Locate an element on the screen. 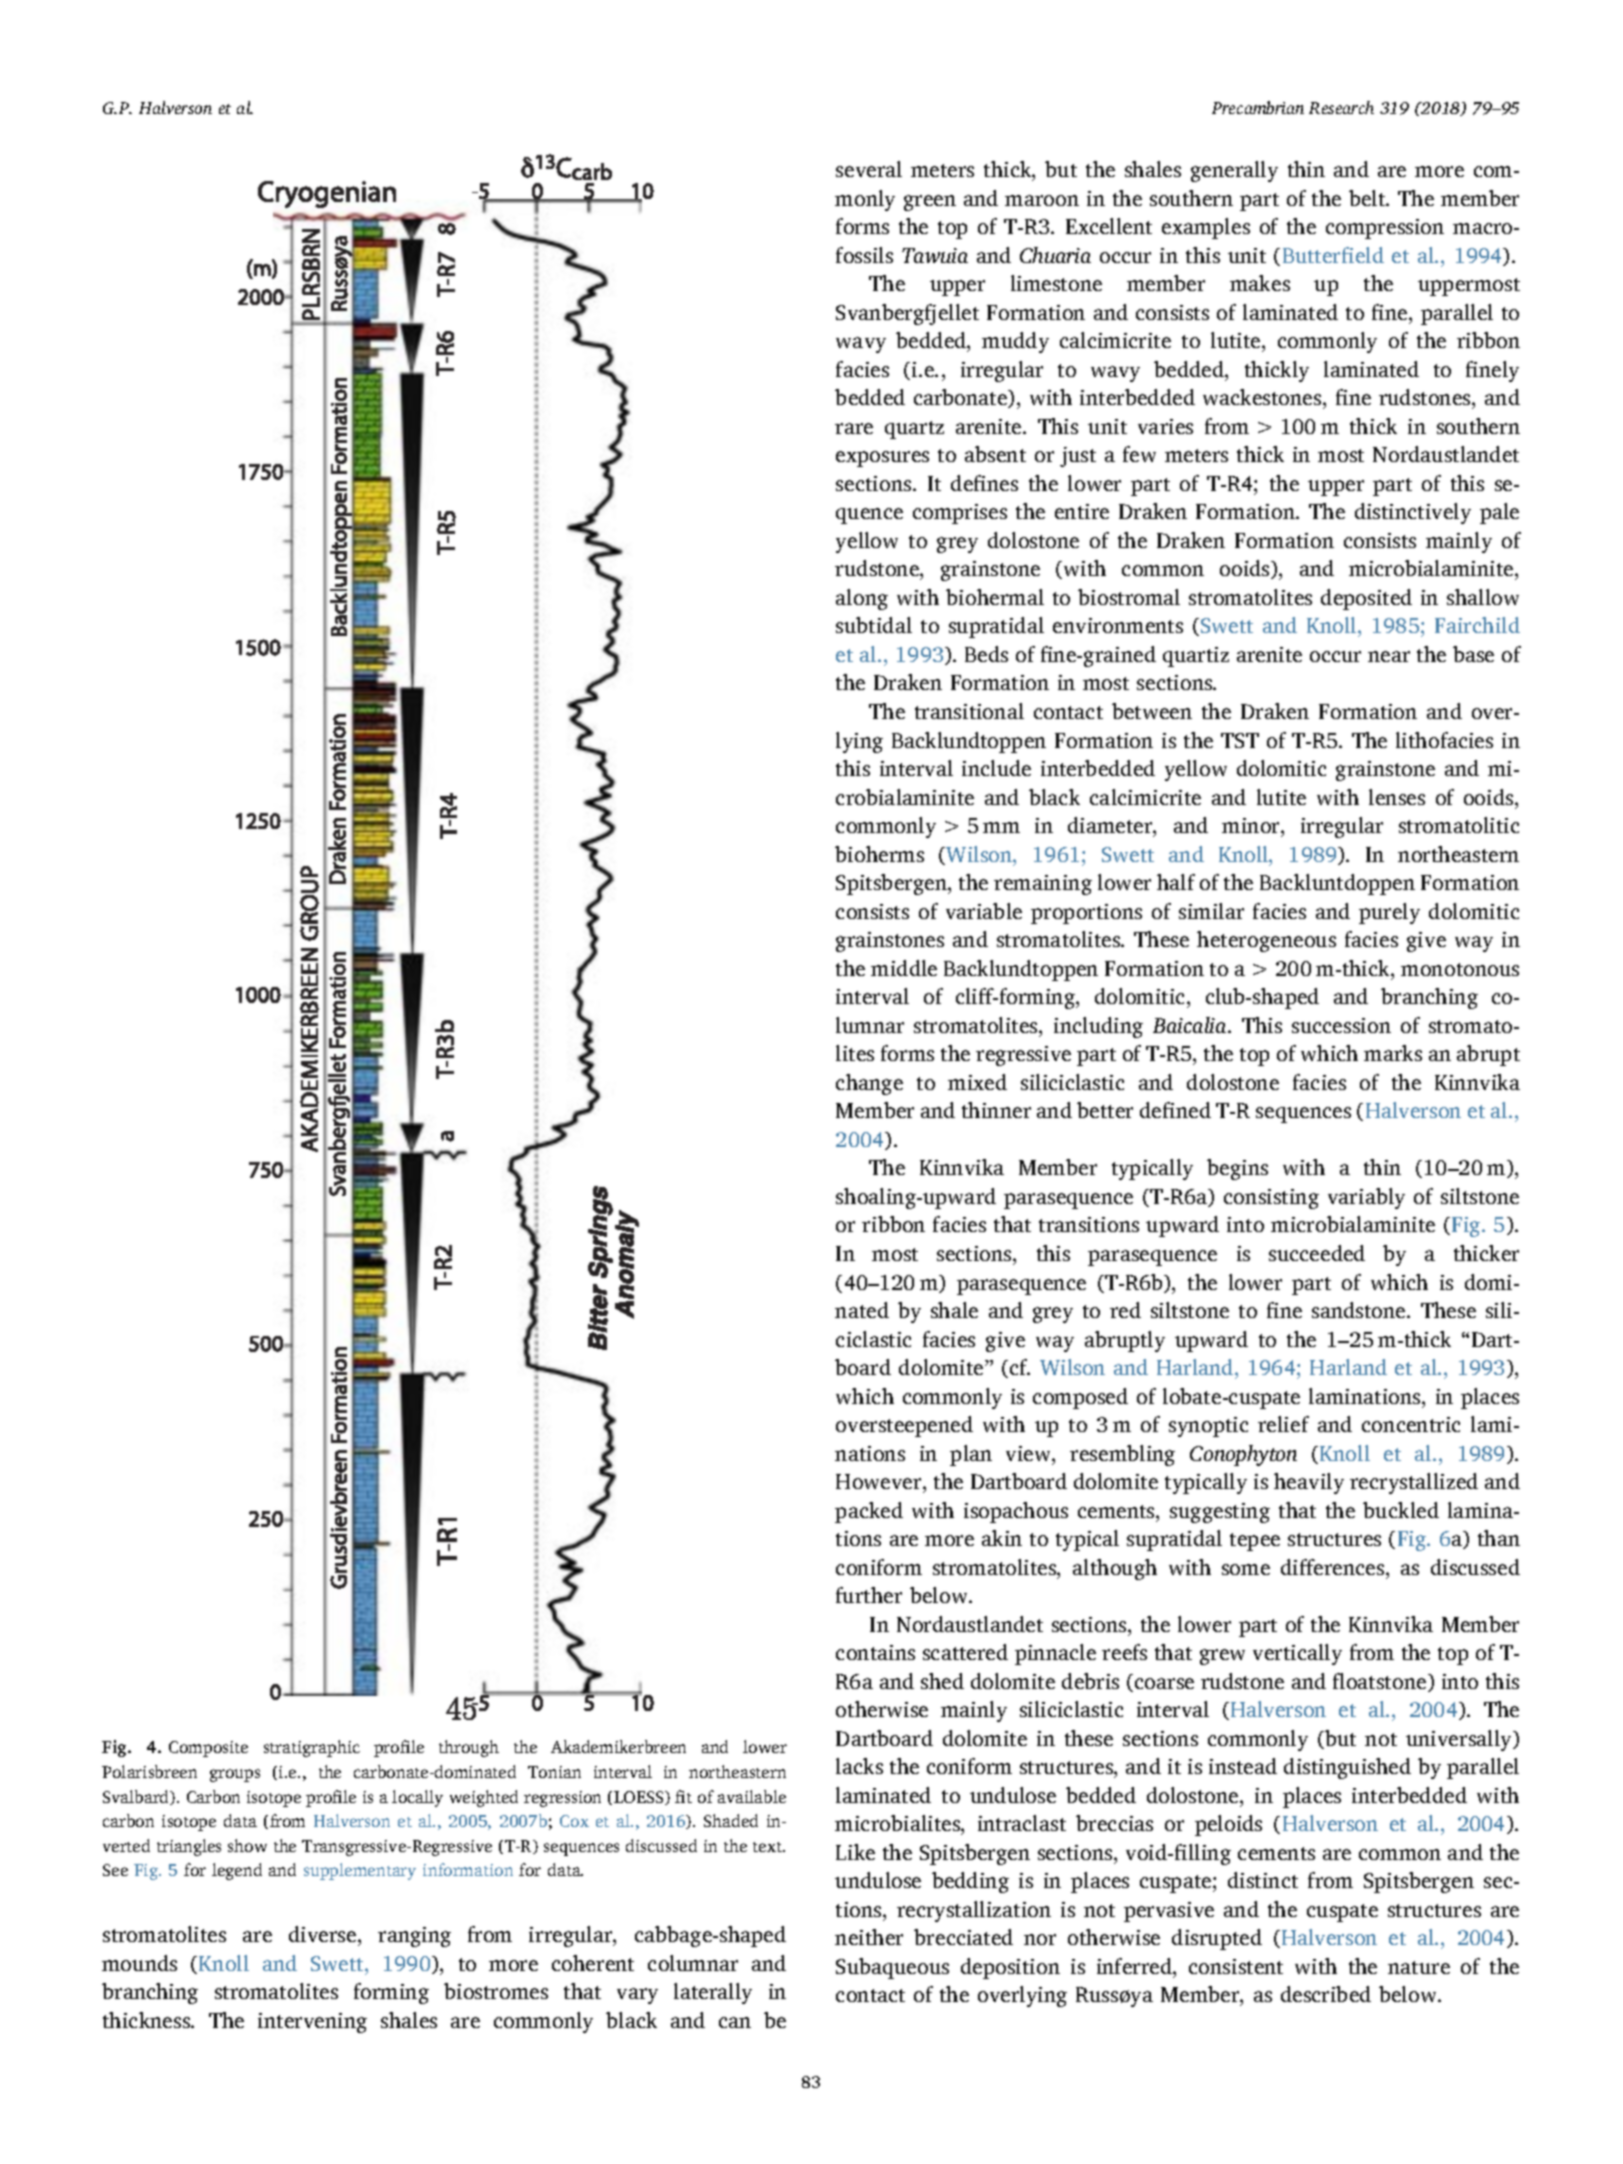 Image resolution: width=1623 pixels, height=2164 pixels. described is located at coordinates (1326, 1994).
